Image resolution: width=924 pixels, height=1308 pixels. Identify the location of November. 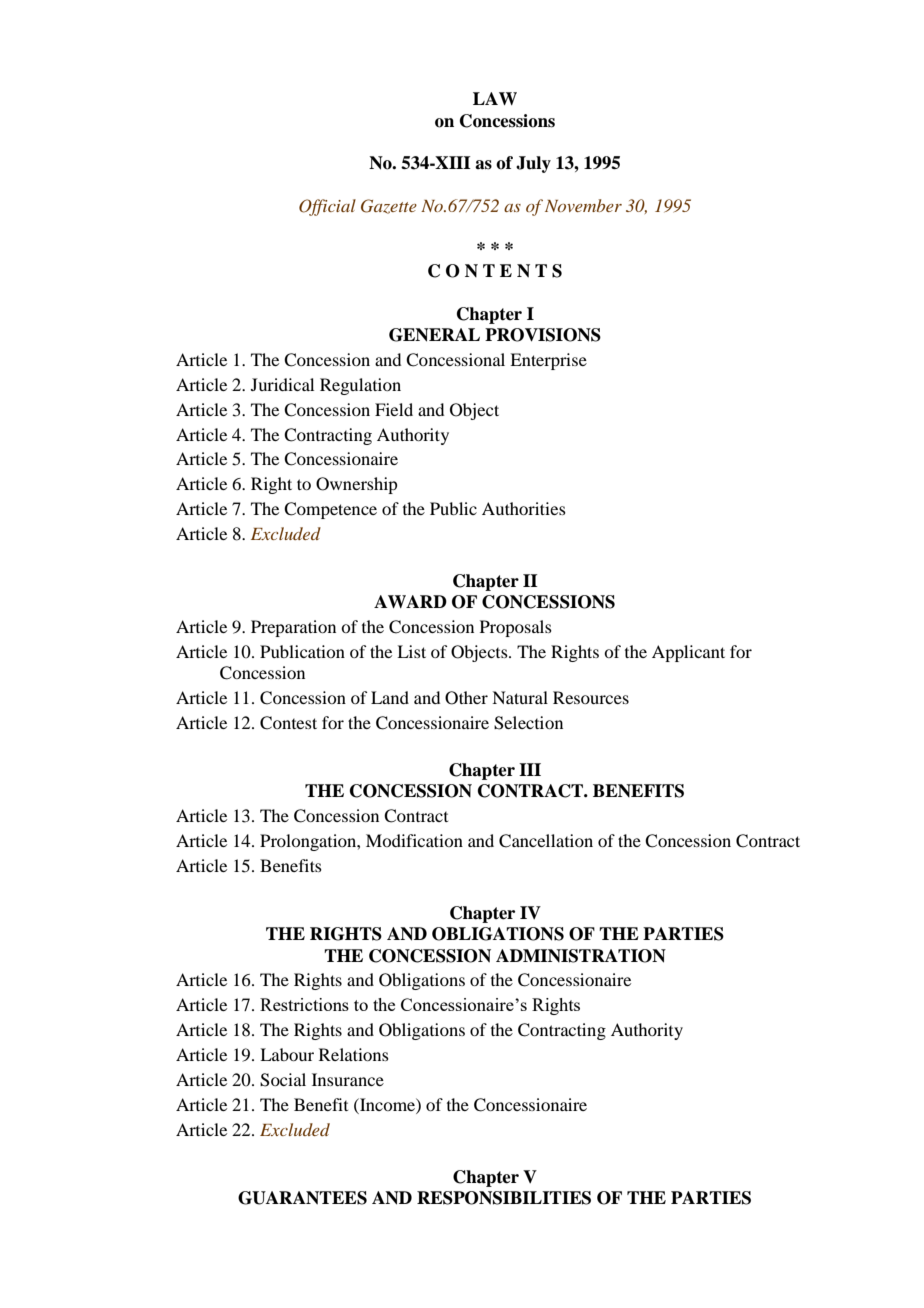
(583, 205).
